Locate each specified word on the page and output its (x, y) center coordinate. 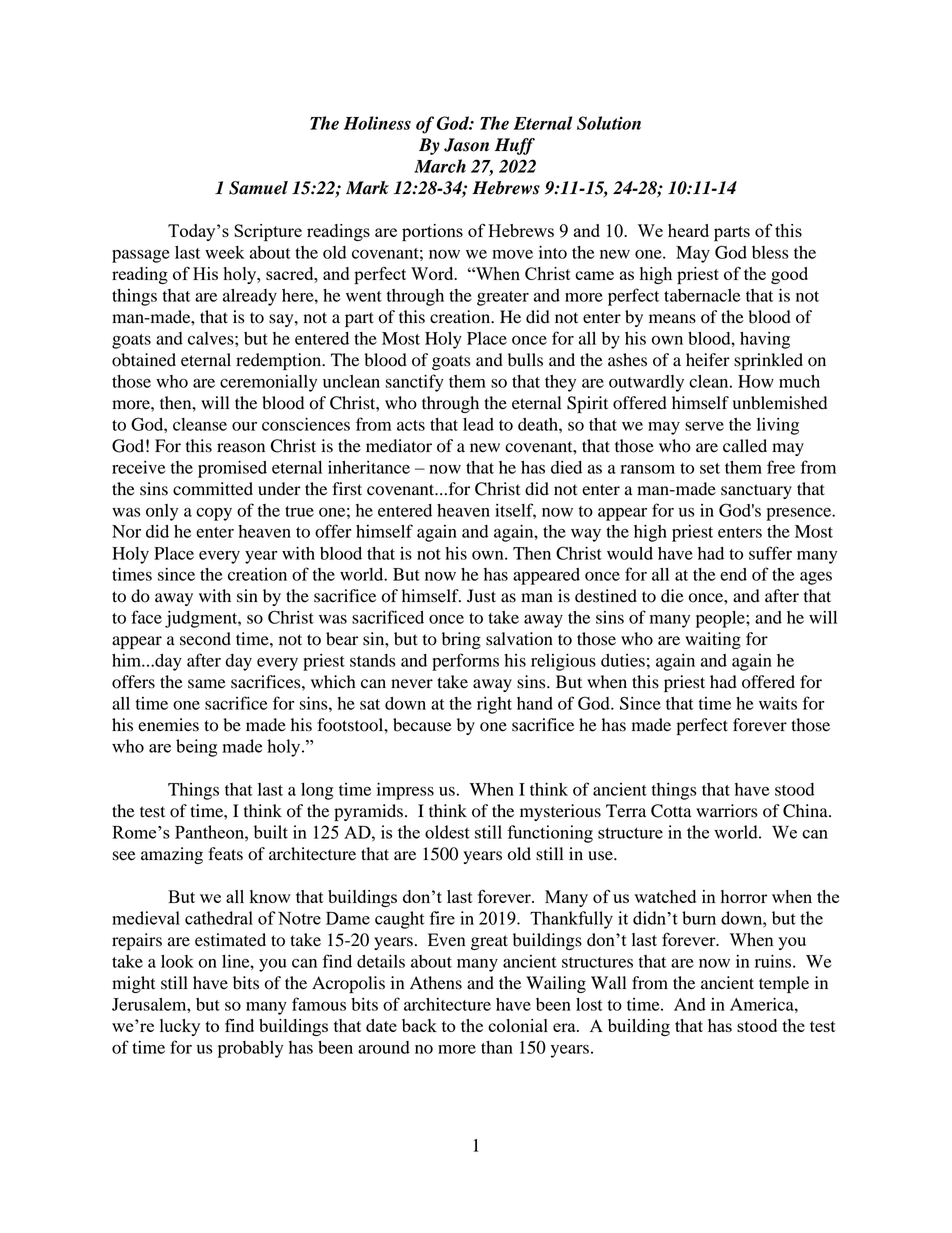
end (733, 574)
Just (481, 596)
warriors (726, 811)
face (146, 617)
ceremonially (268, 383)
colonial (518, 1025)
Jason (466, 145)
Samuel (258, 188)
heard (688, 230)
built (271, 832)
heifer (708, 360)
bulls (525, 360)
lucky (180, 1027)
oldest (447, 832)
